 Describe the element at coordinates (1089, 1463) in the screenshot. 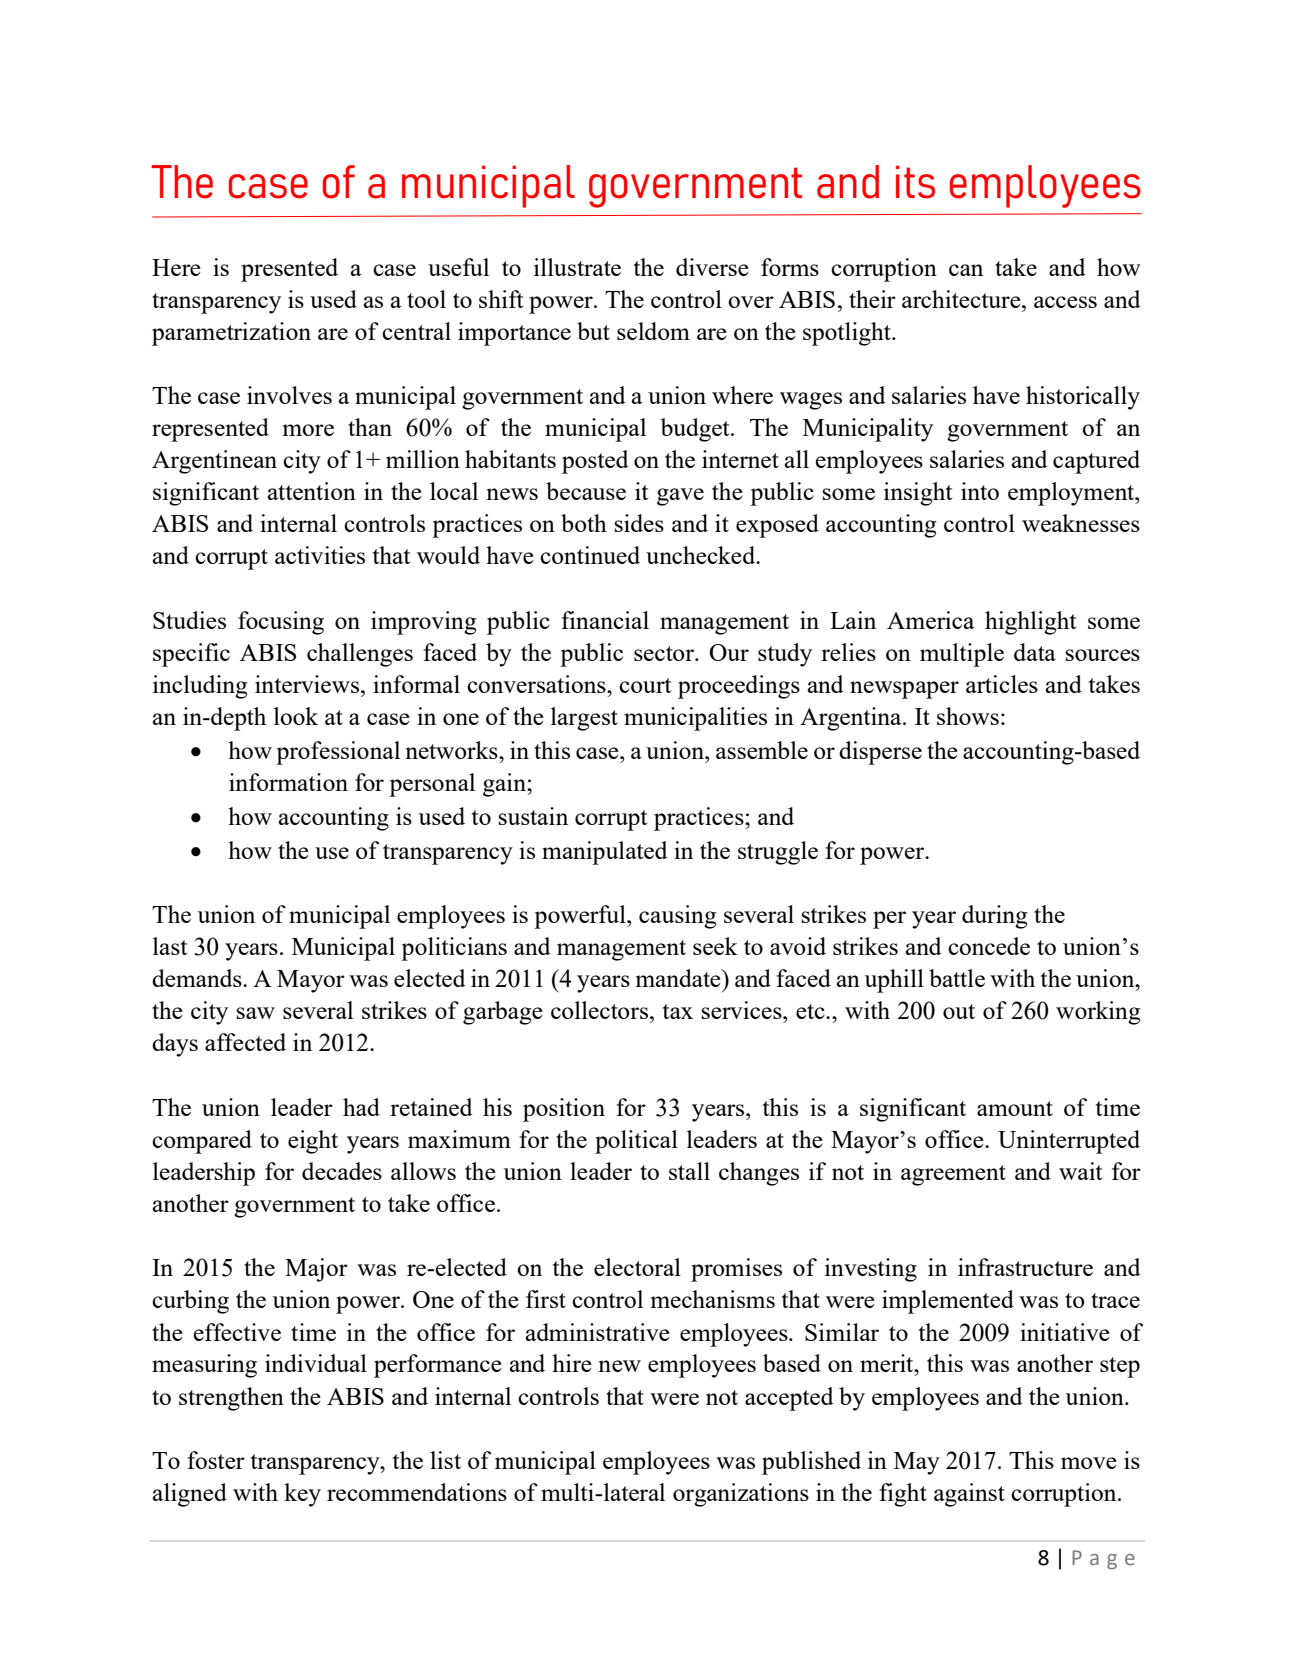

I see `move` at that location.
